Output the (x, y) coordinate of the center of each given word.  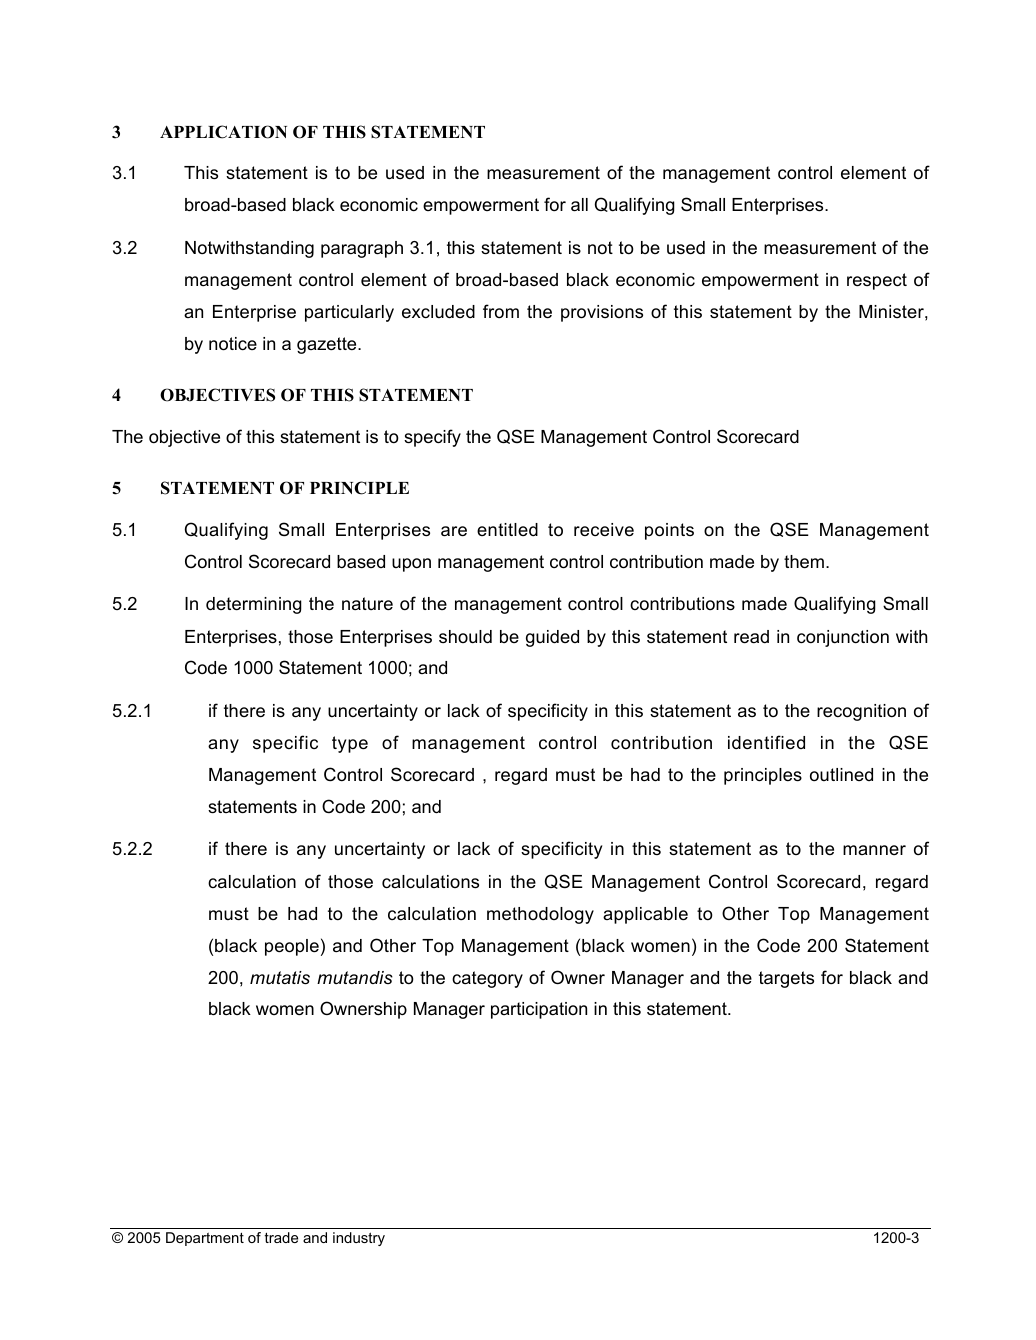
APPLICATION (223, 132)
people (292, 947)
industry (359, 1239)
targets (786, 979)
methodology (540, 915)
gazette (328, 345)
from (501, 311)
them (804, 562)
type (350, 744)
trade (281, 1237)
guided (552, 638)
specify (432, 438)
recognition (861, 712)
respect (877, 281)
